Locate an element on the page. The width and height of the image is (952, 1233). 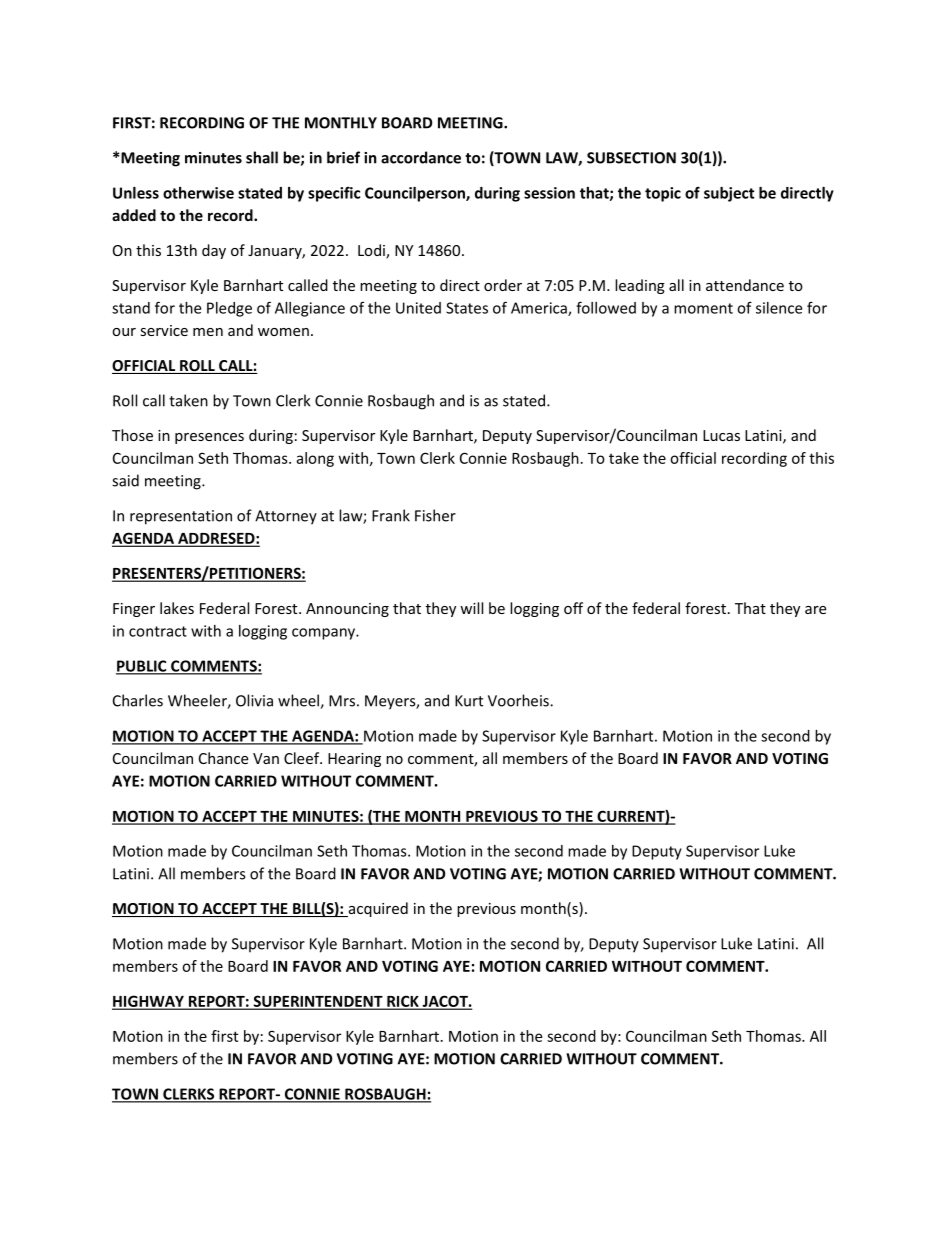
will is located at coordinates (471, 608).
